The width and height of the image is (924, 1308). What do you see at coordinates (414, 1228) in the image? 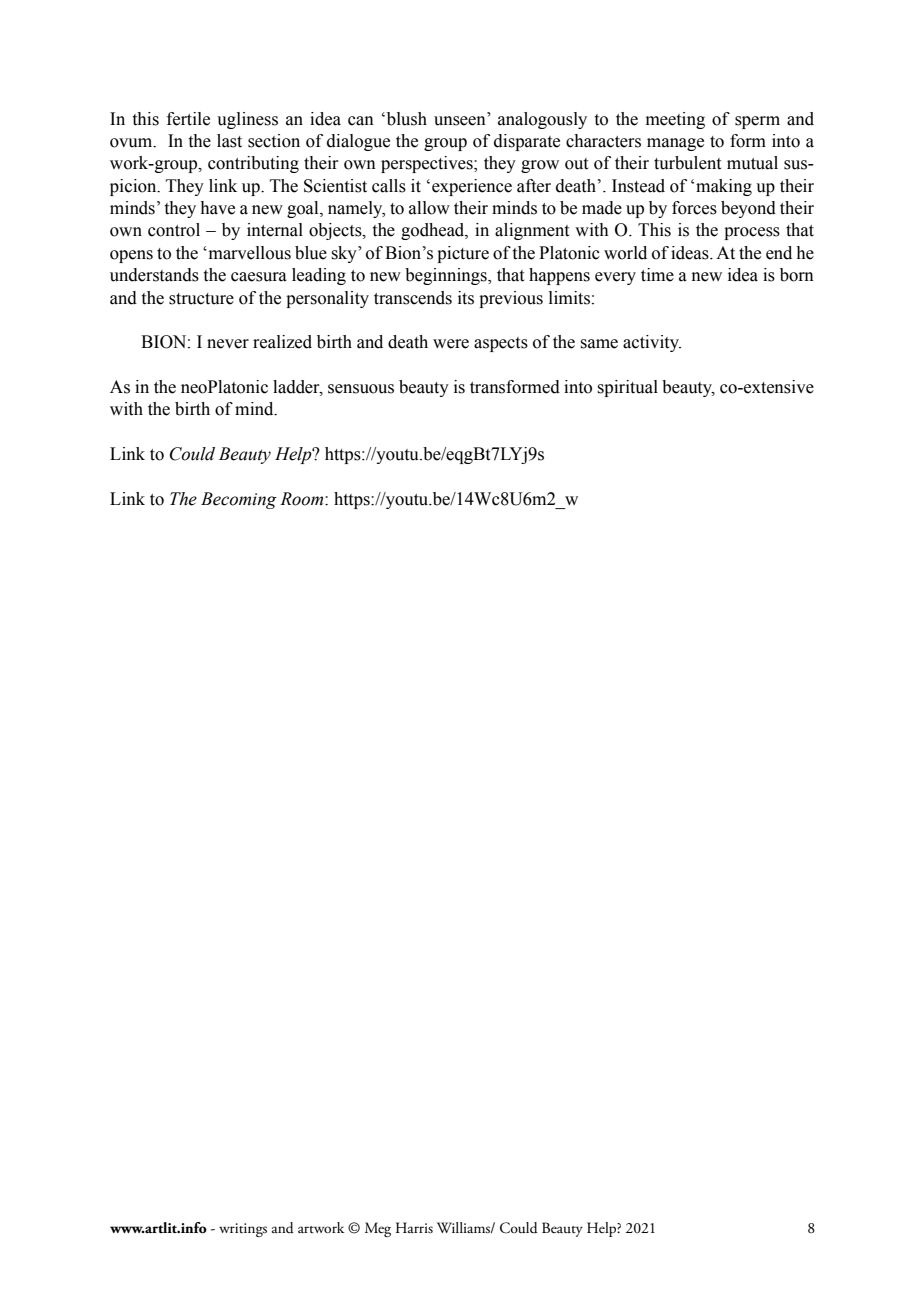
I see `Harris` at bounding box center [414, 1228].
